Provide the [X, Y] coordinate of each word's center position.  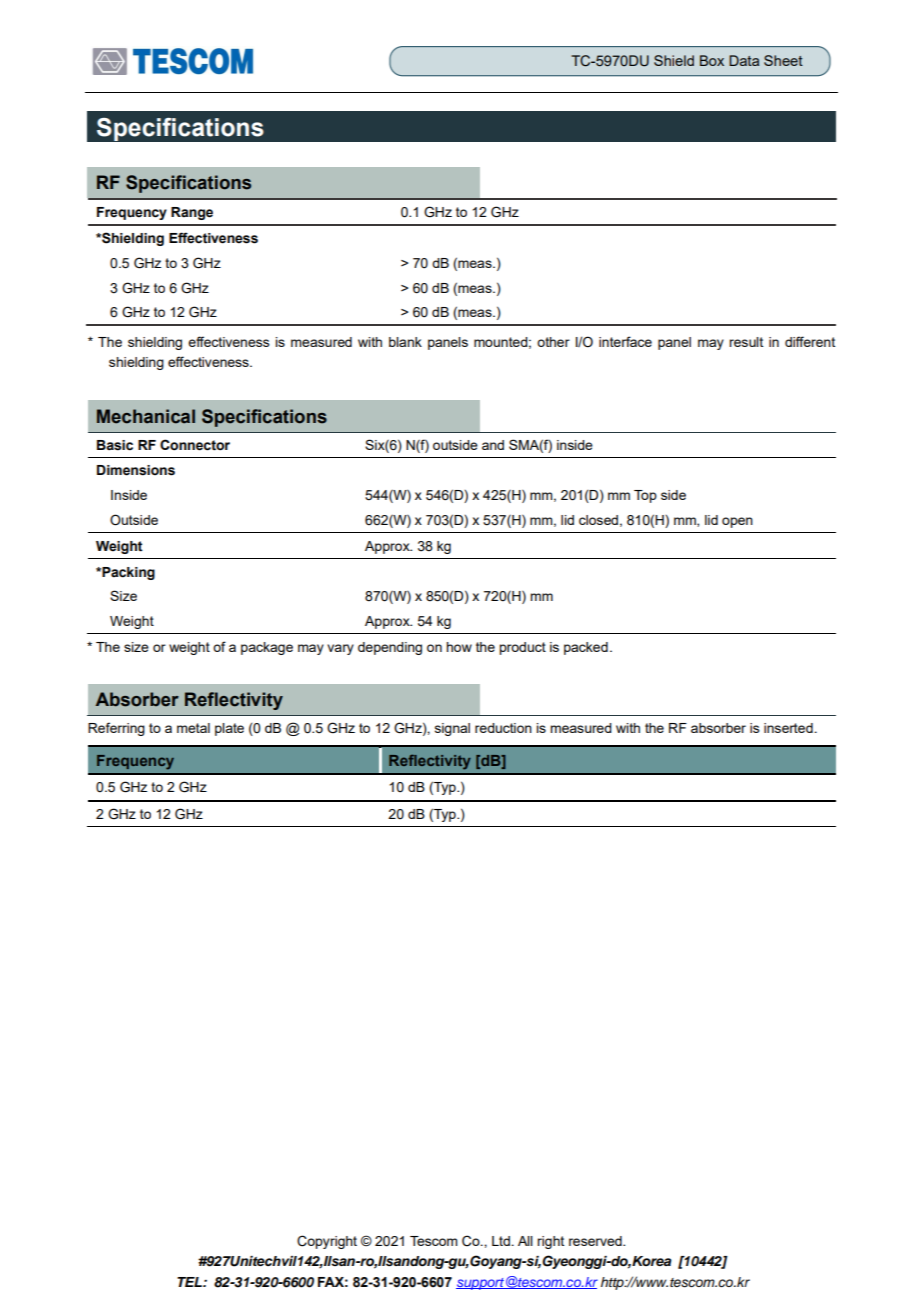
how [459, 647]
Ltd [501, 1241]
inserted [788, 728]
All [525, 1241]
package [267, 648]
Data [744, 60]
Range [192, 213]
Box [712, 60]
